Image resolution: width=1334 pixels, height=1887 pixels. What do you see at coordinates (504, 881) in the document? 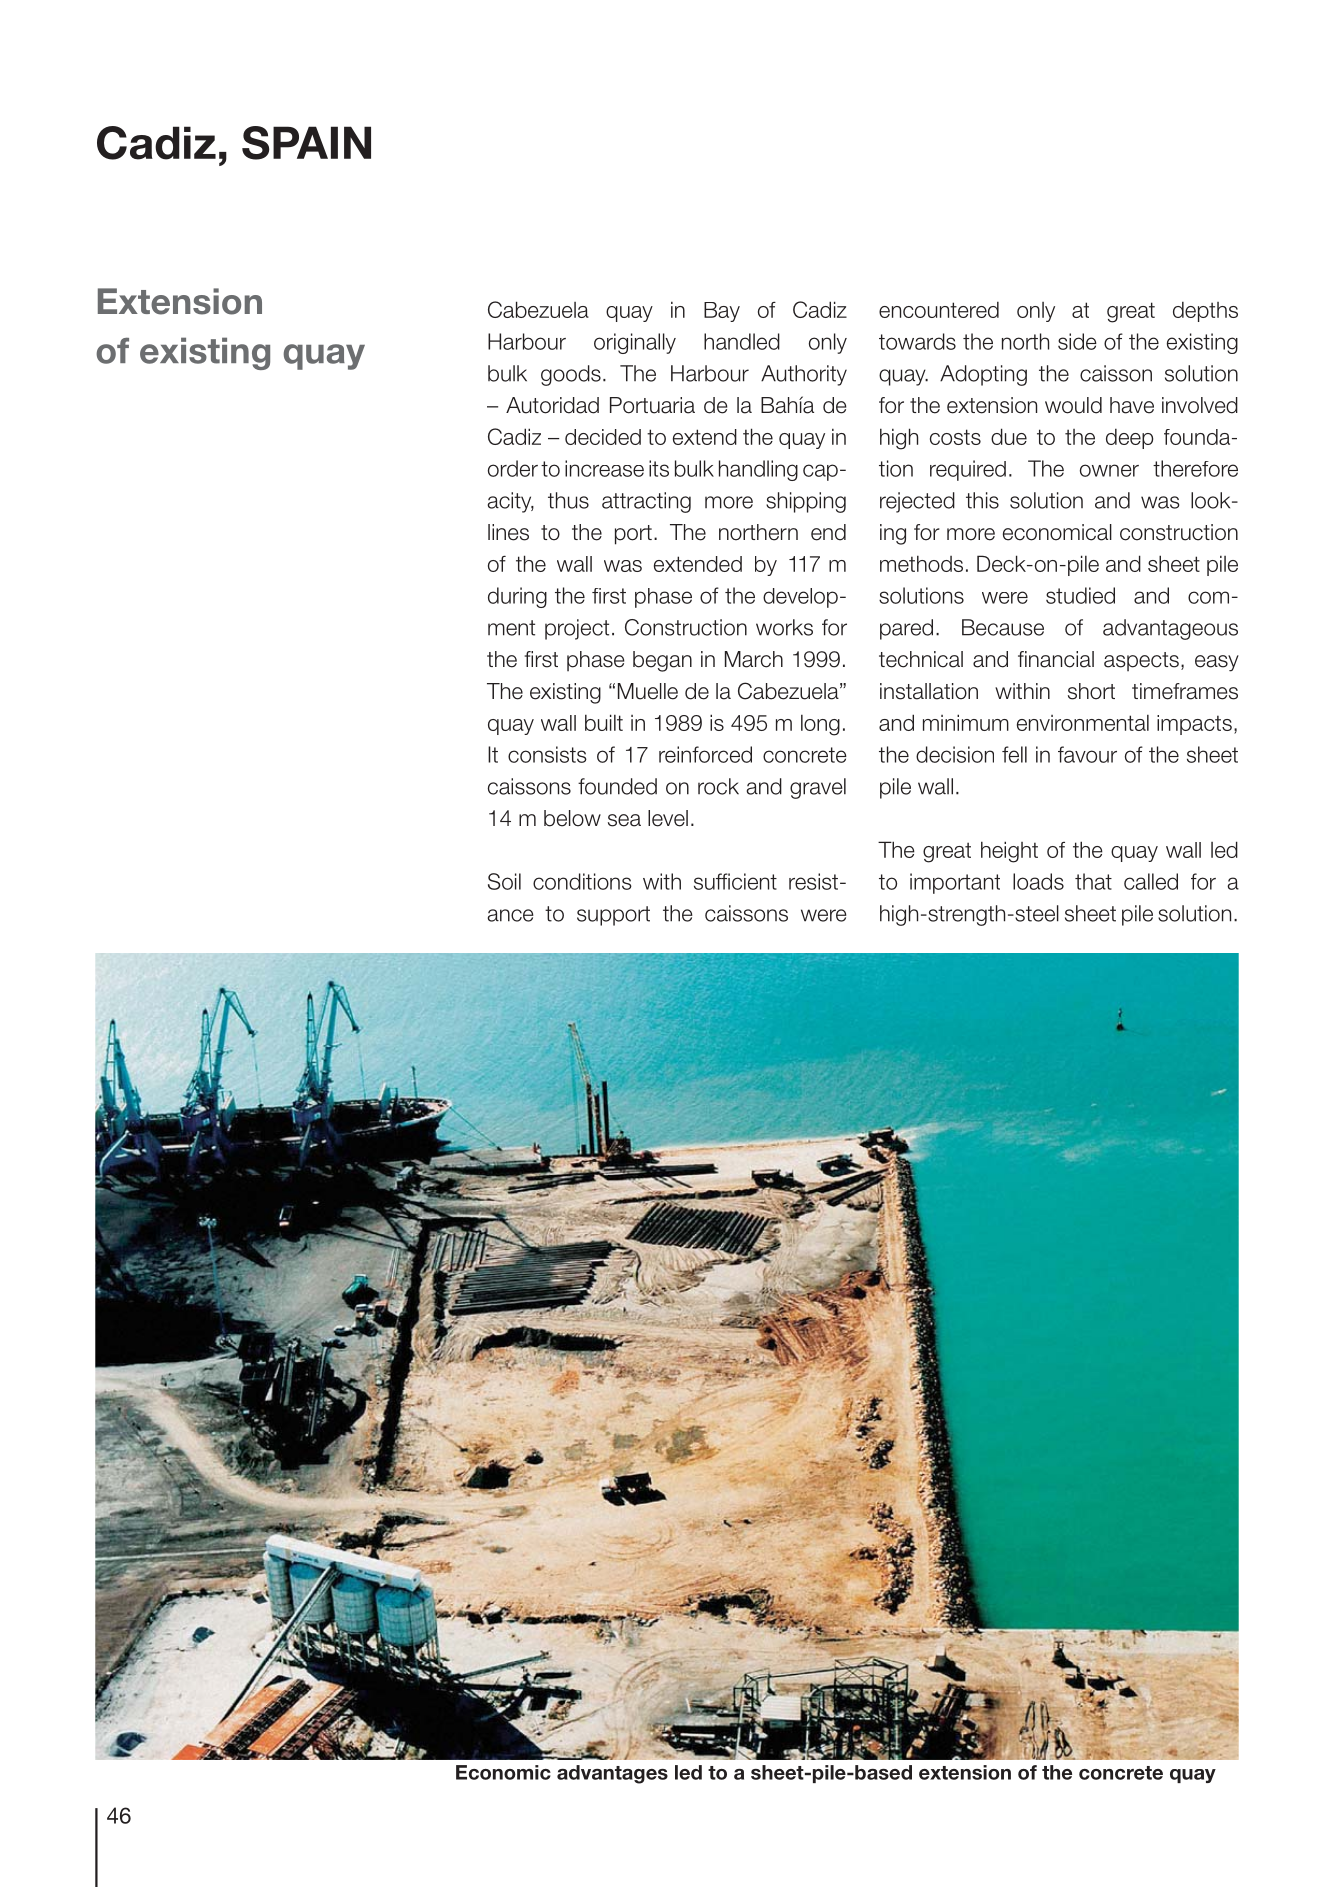
I see `Soil` at bounding box center [504, 881].
